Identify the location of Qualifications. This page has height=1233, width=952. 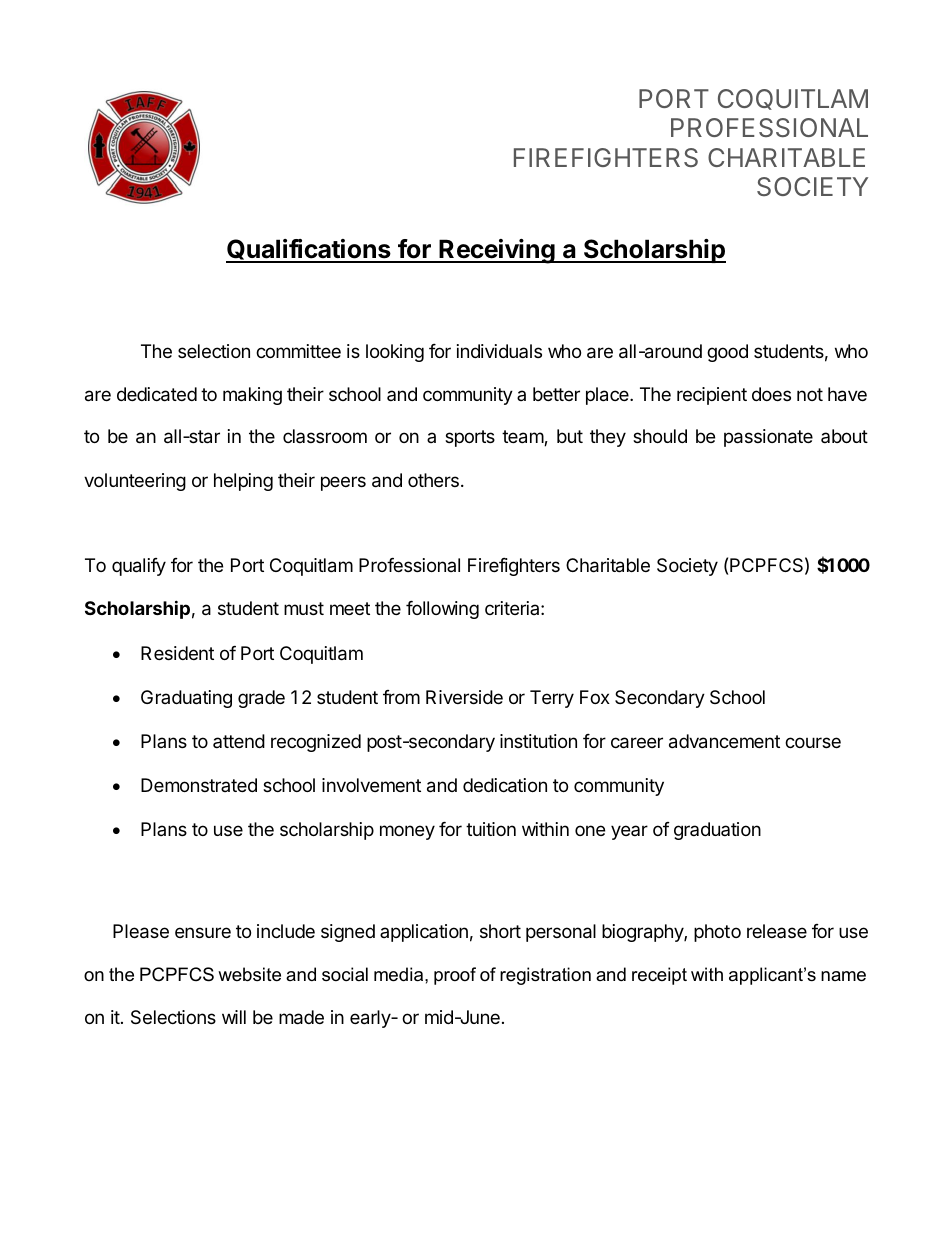
(309, 250).
